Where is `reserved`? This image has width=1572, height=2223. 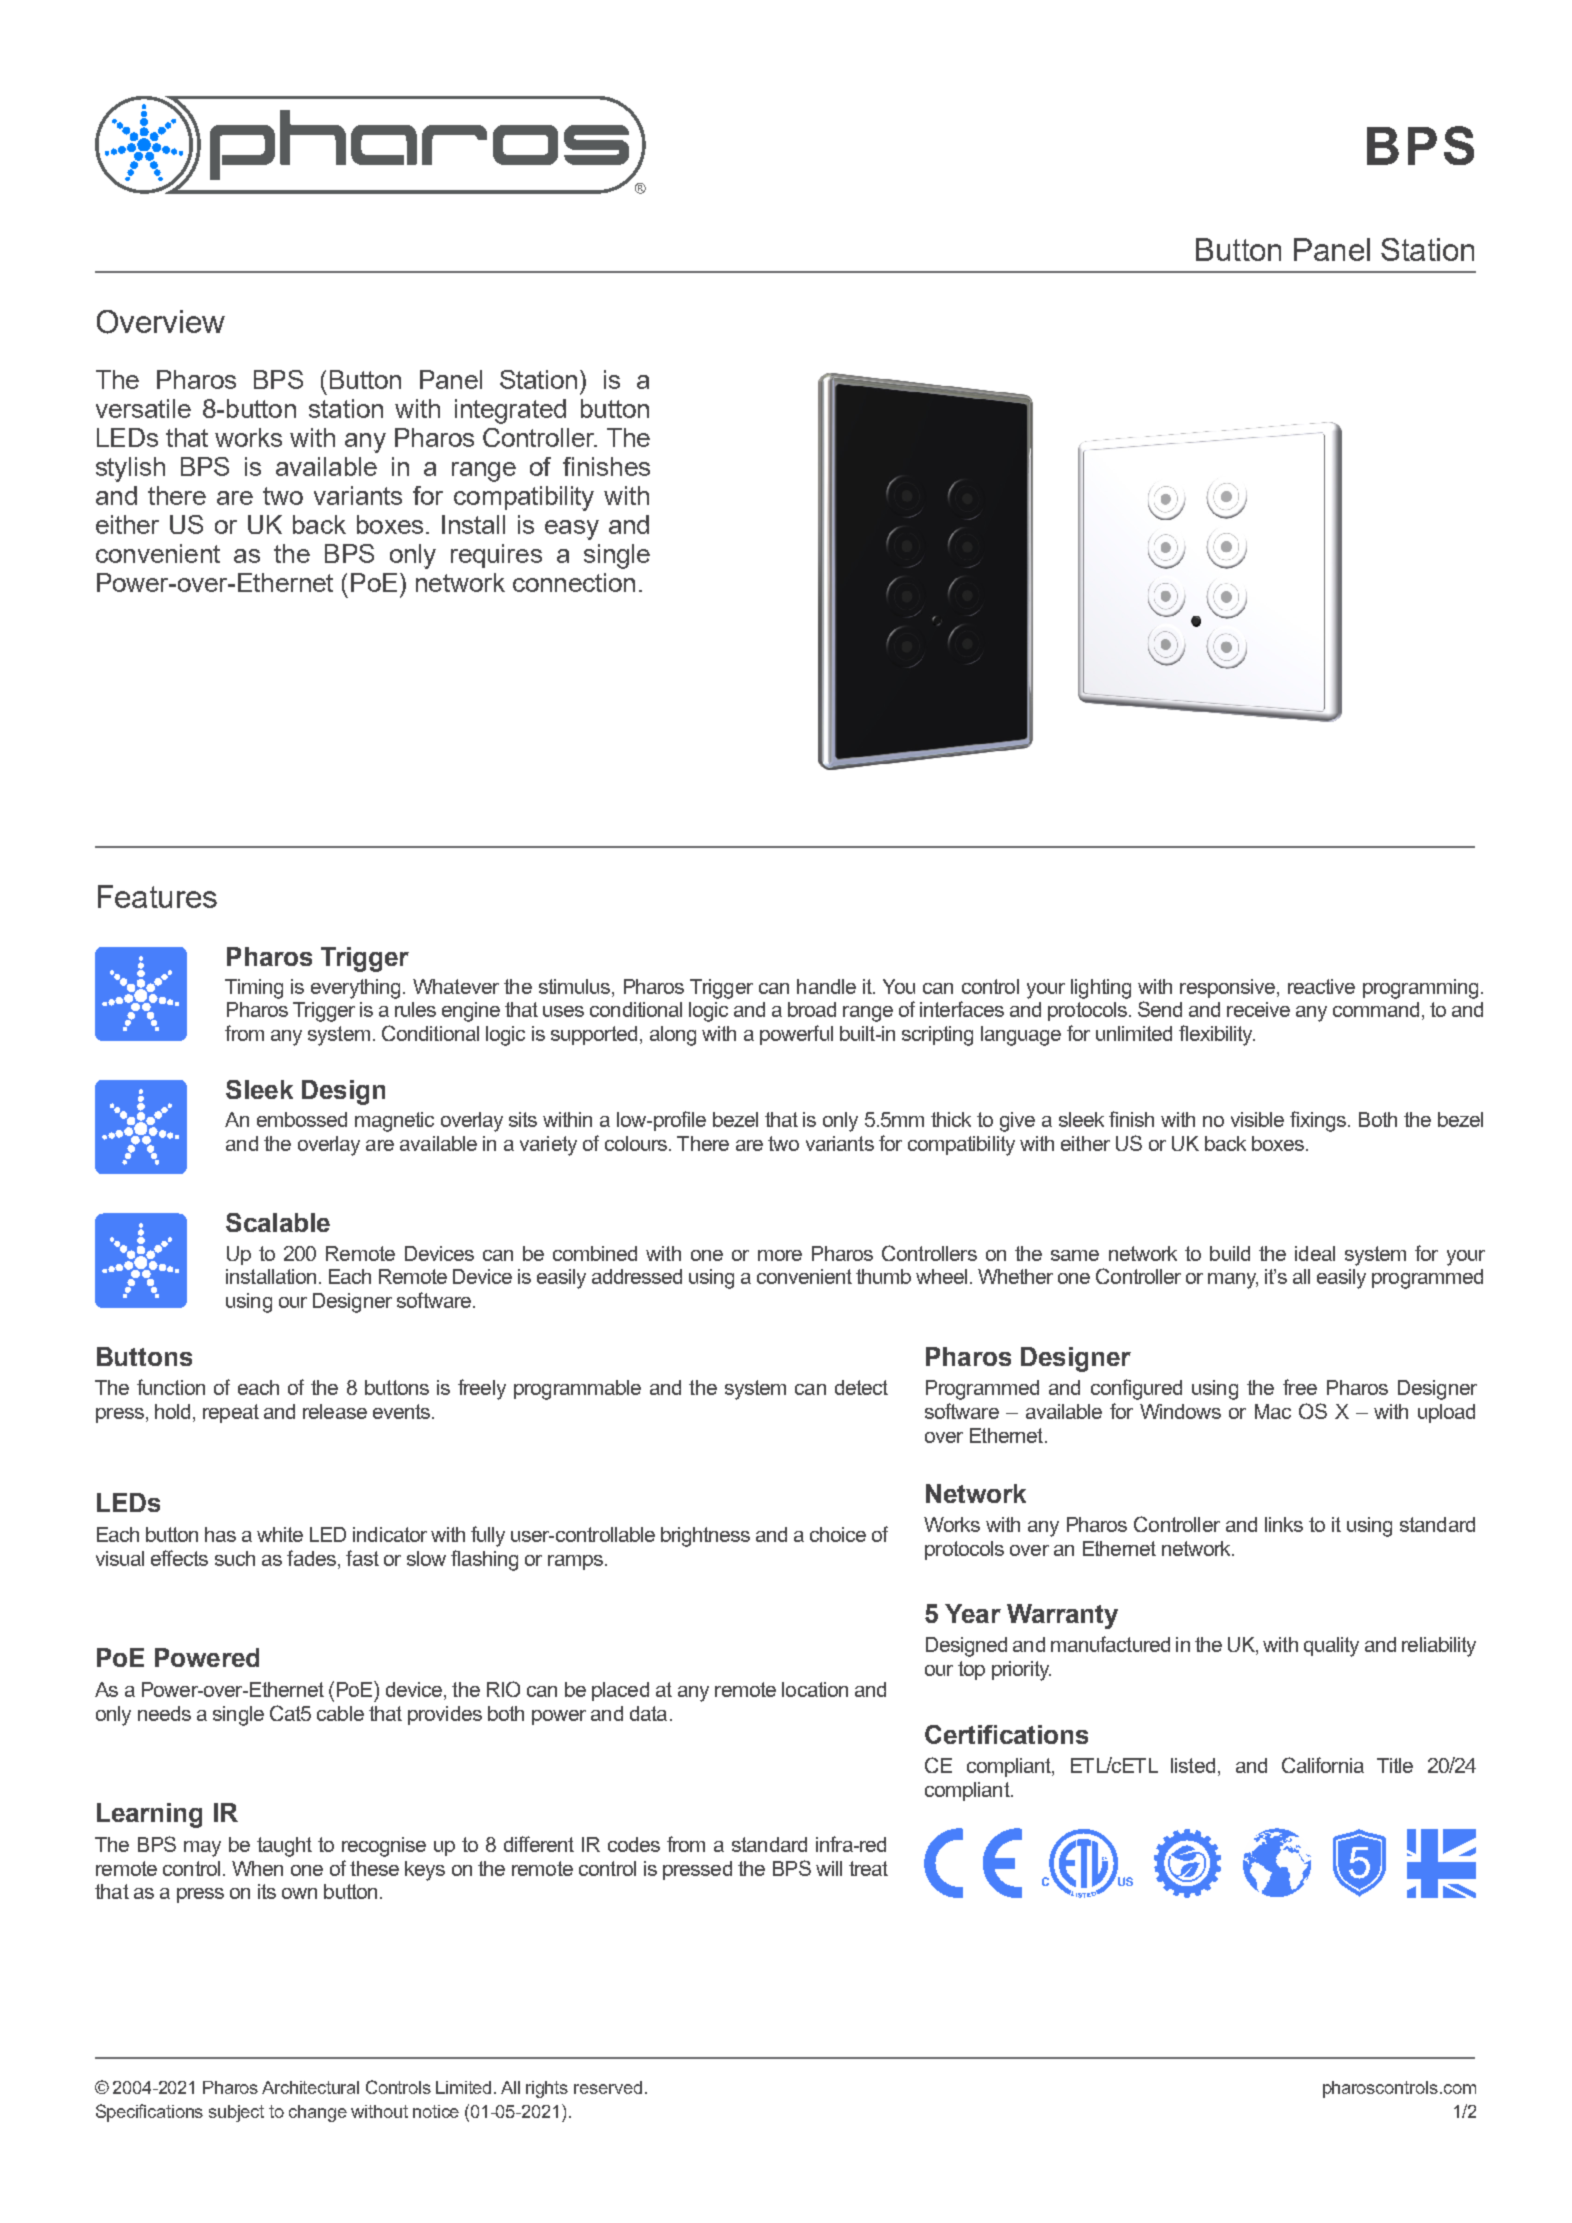 reserved is located at coordinates (608, 2087).
